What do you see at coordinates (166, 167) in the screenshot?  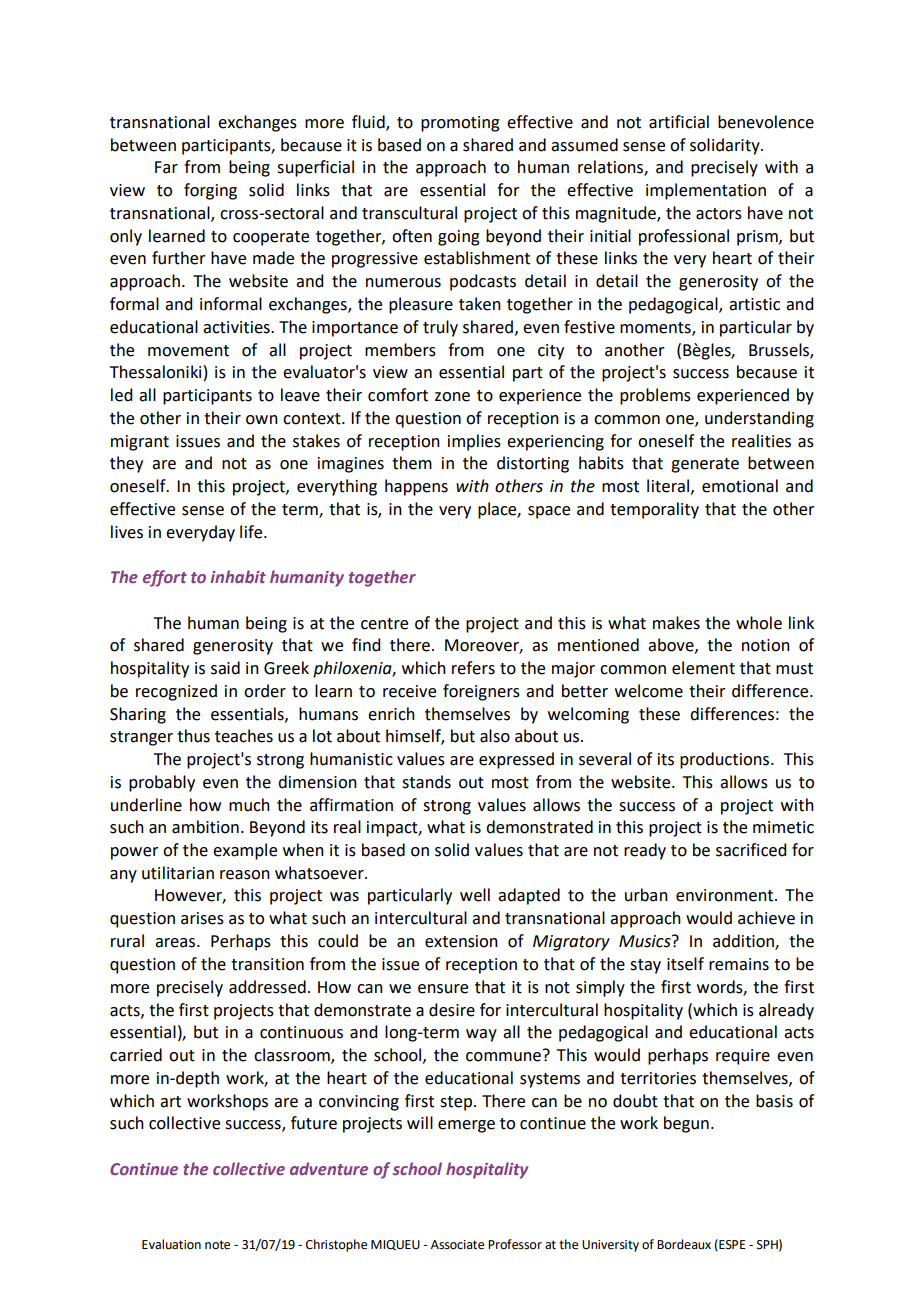 I see `Far` at bounding box center [166, 167].
